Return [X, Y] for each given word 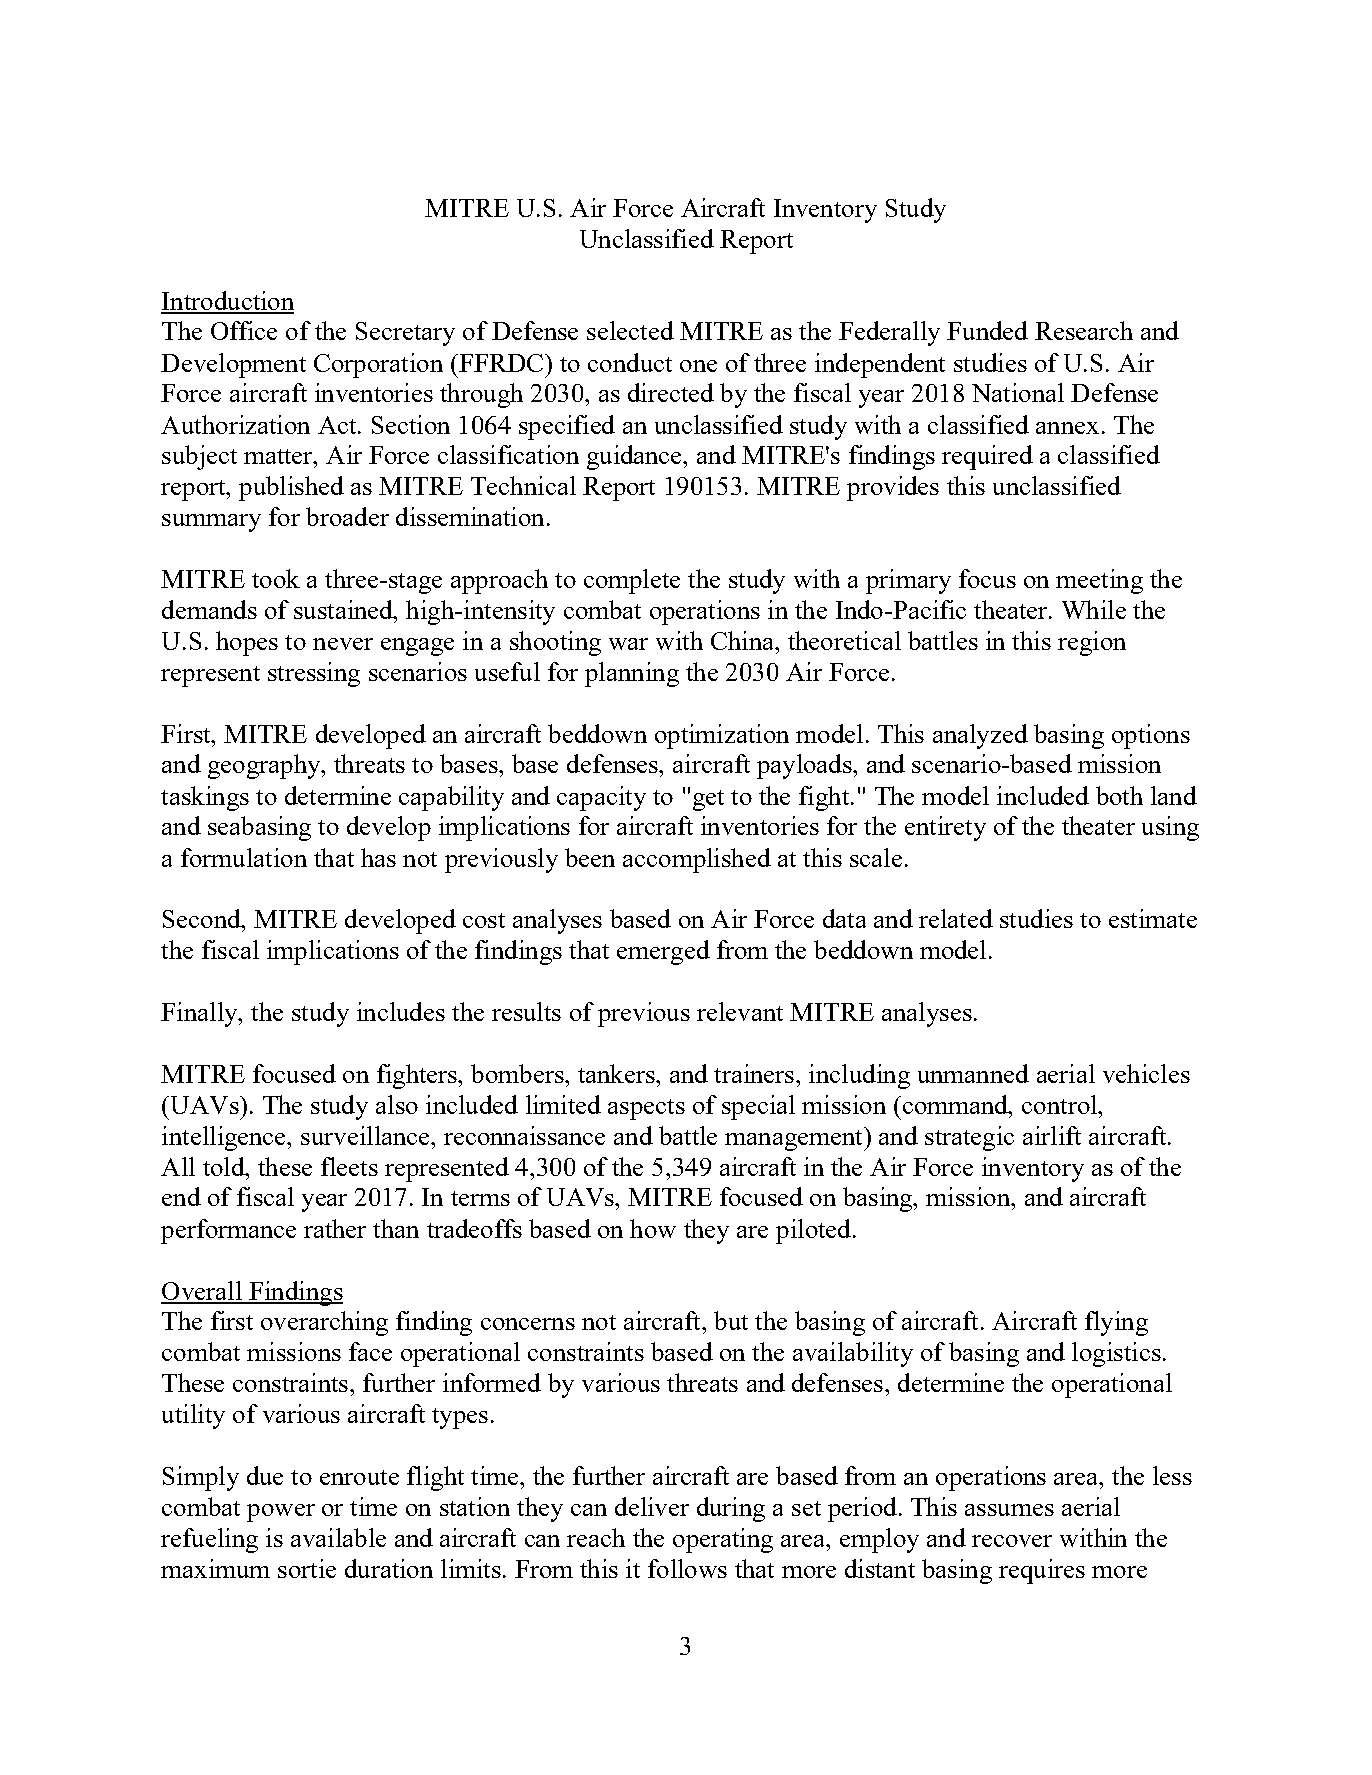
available [338, 1537]
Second [203, 918]
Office [244, 330]
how [653, 1228]
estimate [1153, 918]
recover [1012, 1541]
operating [723, 1540]
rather [335, 1228]
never [343, 644]
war [628, 644]
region [1092, 643]
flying [1116, 1323]
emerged [663, 952]
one [698, 366]
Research [1084, 330]
